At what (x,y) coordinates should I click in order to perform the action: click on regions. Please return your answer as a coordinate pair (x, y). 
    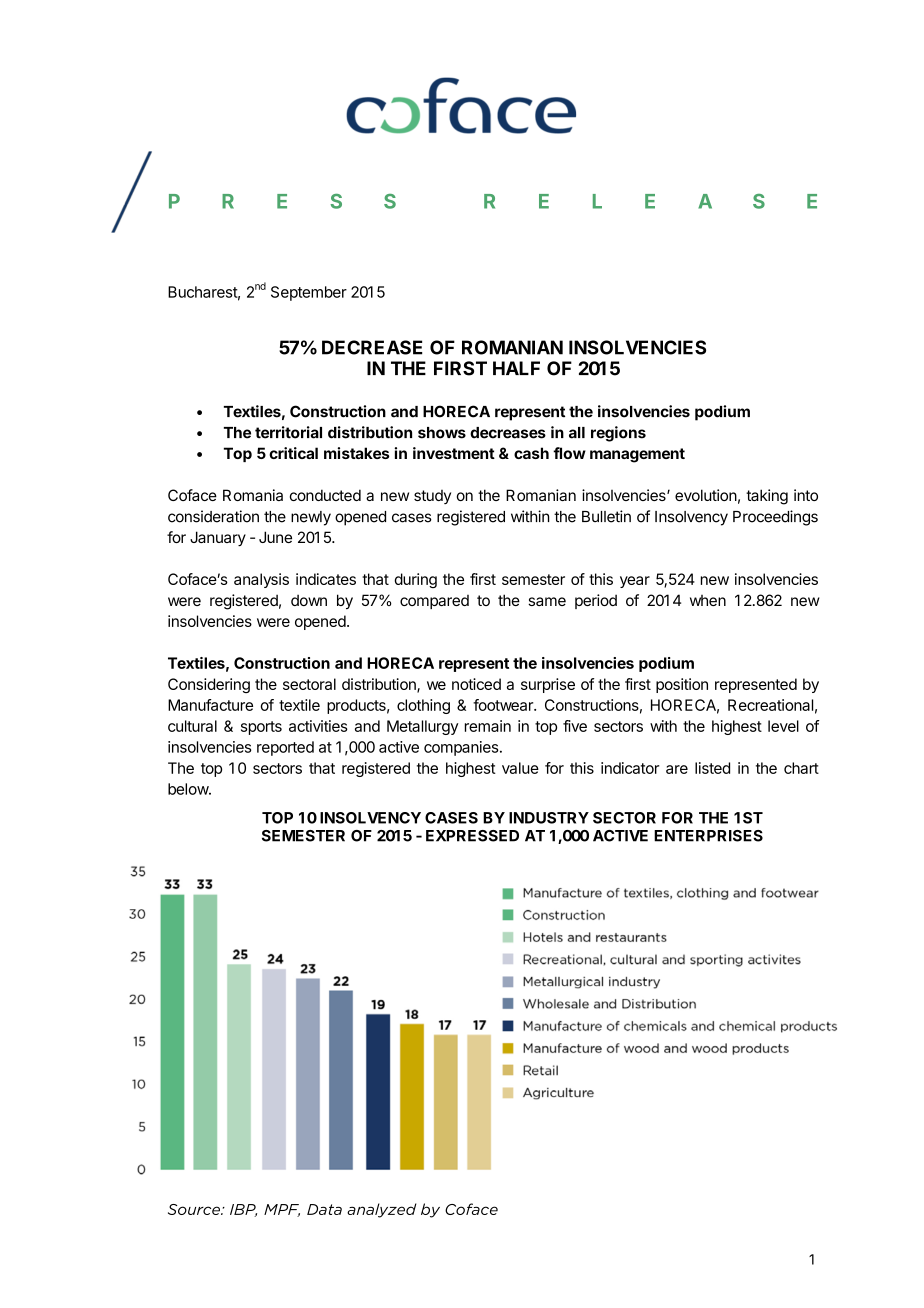
    Looking at the image, I should click on (618, 434).
